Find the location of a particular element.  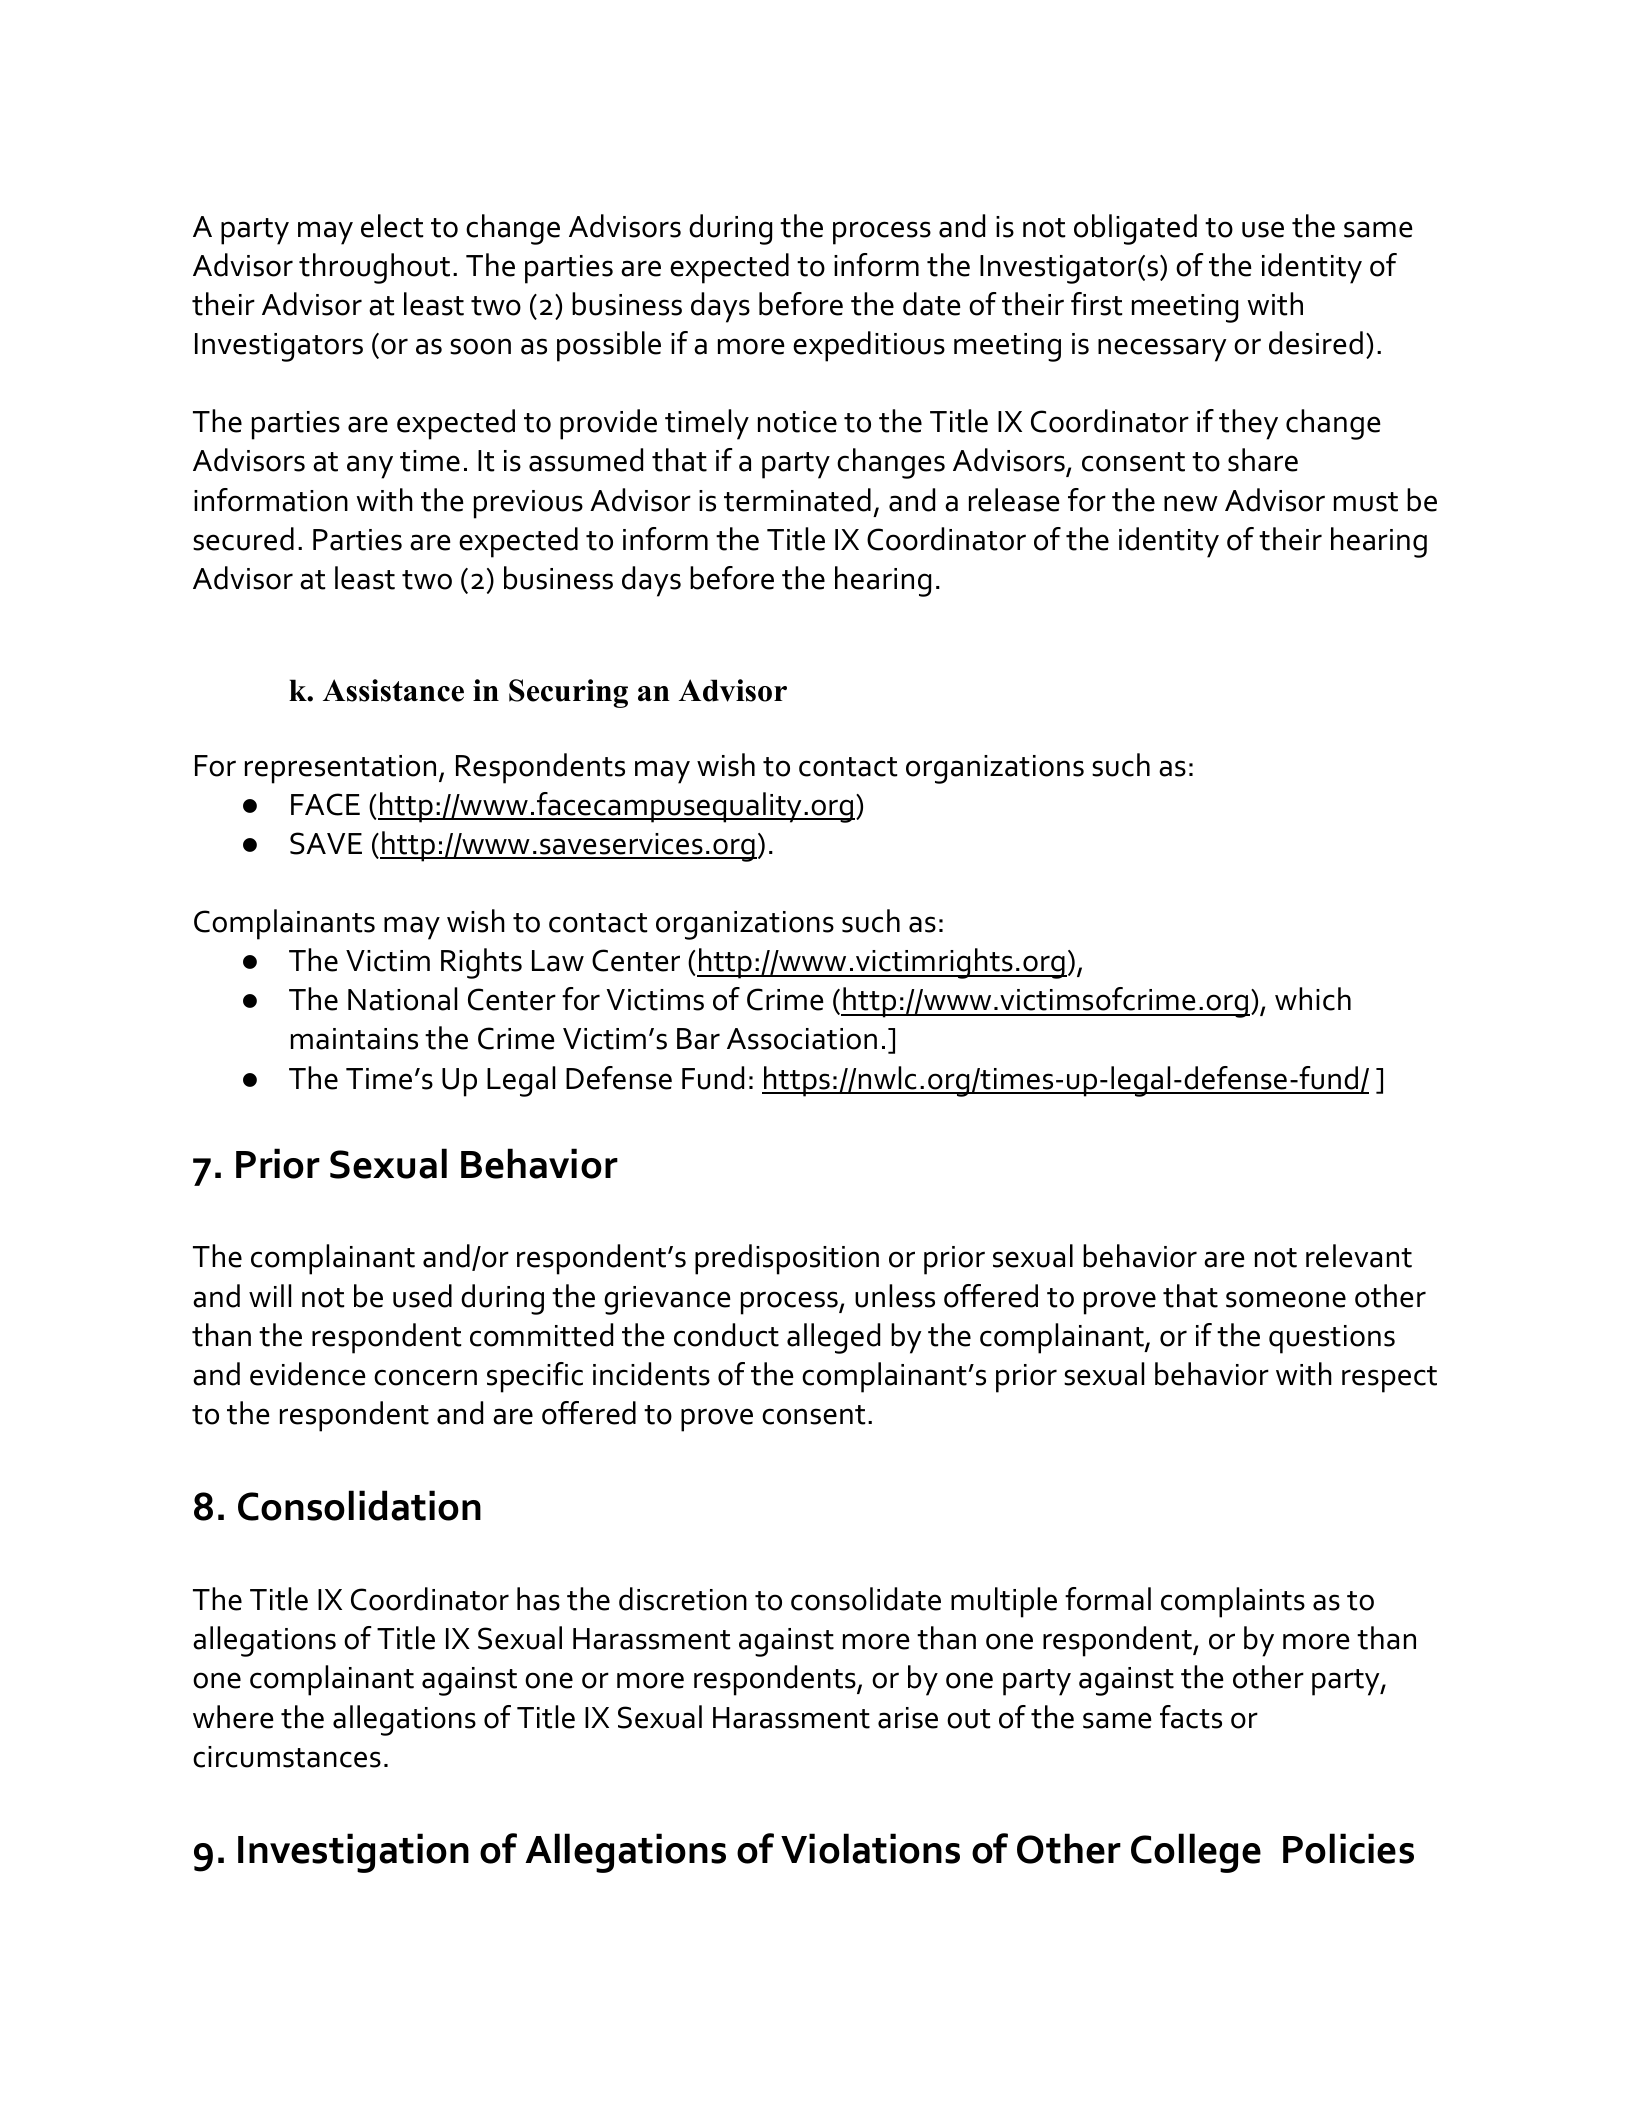

Assistance is located at coordinates (393, 690).
